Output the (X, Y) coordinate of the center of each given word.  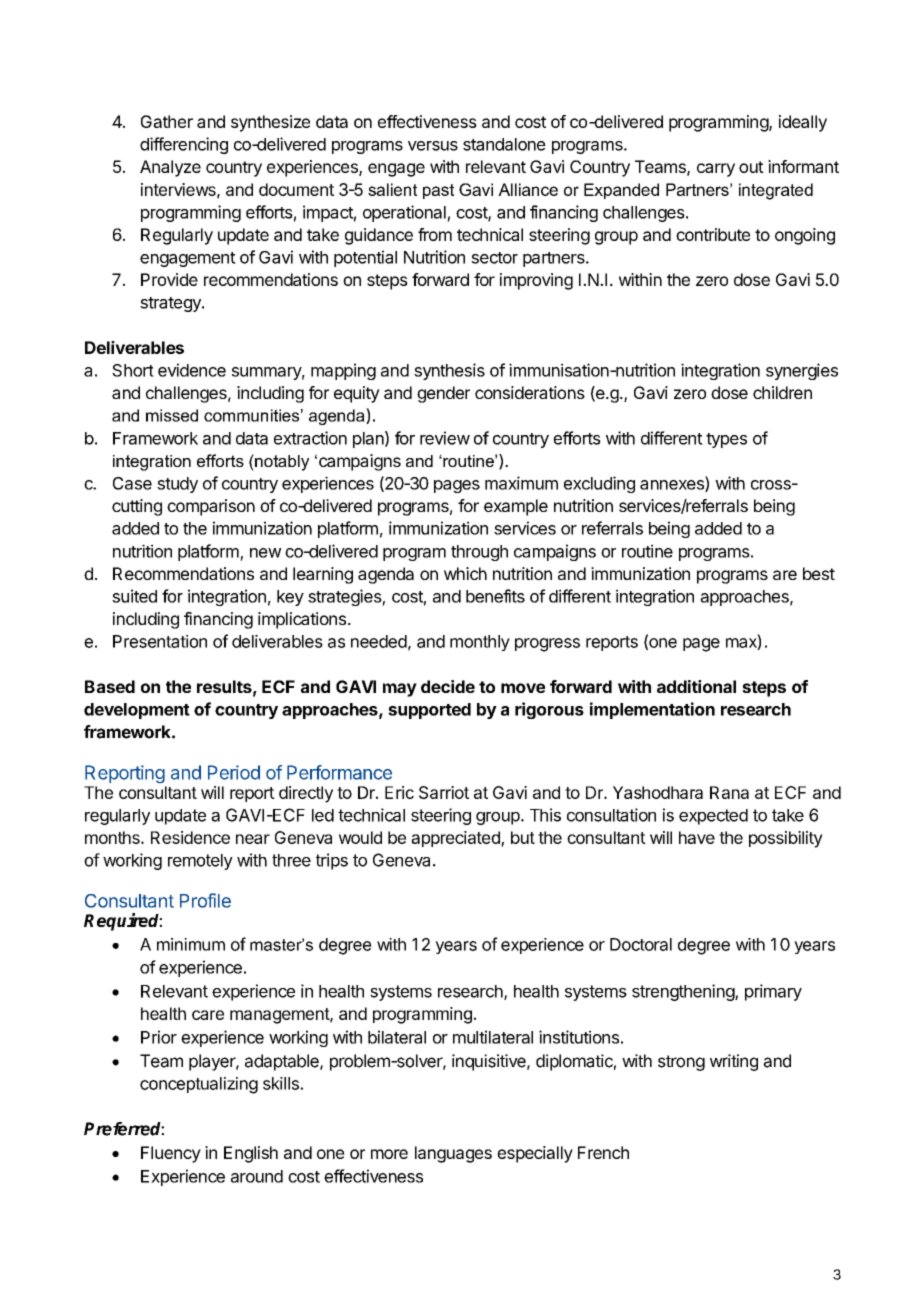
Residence (190, 837)
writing (734, 1062)
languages (453, 1154)
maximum (521, 483)
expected (713, 817)
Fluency (171, 1154)
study (177, 485)
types (726, 440)
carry (716, 170)
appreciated (456, 839)
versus (433, 146)
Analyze (170, 168)
